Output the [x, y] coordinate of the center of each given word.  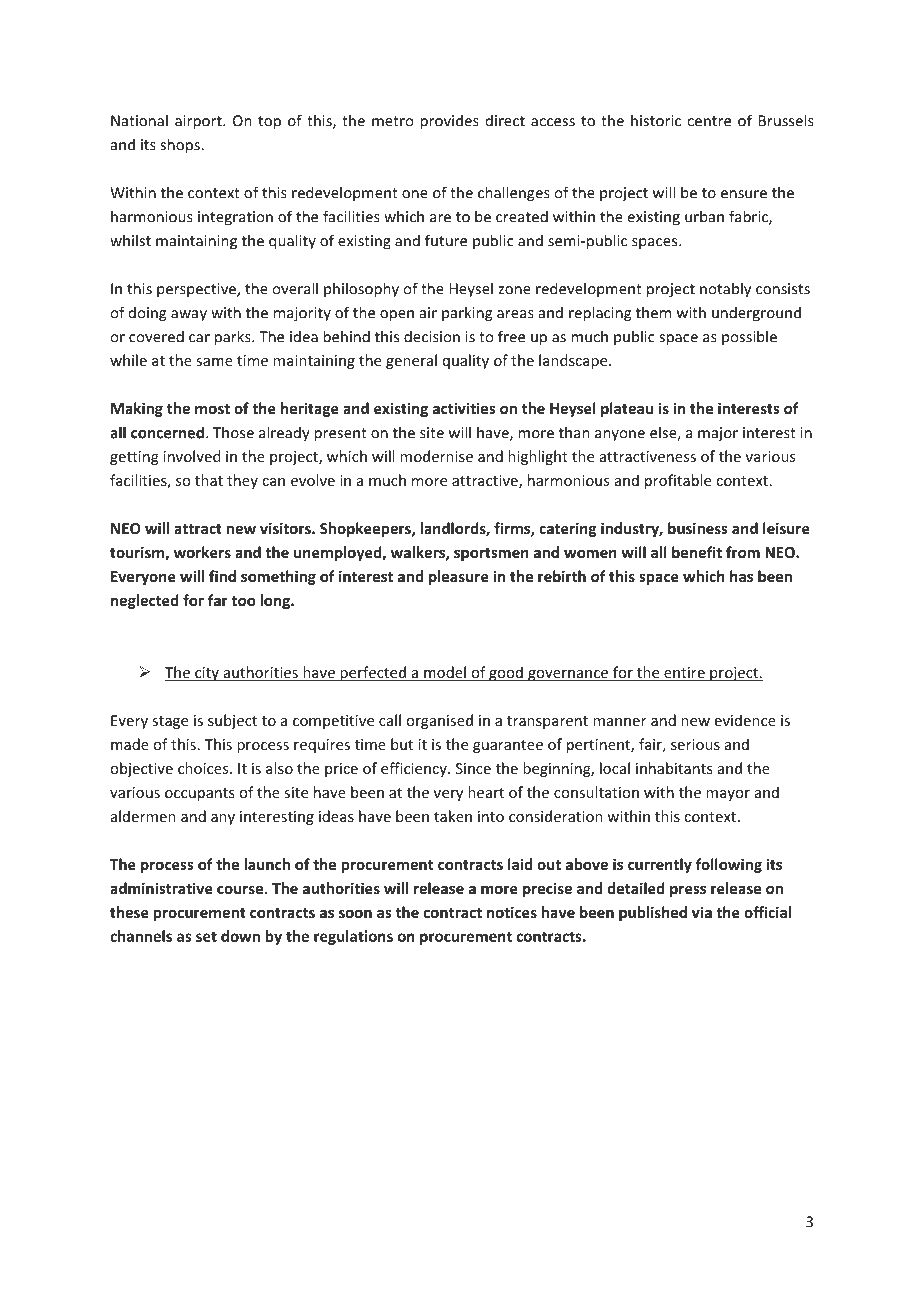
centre [709, 121]
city [207, 674]
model [445, 673]
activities [464, 408]
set [206, 936]
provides [449, 122]
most [212, 409]
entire [684, 674]
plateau [627, 409]
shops [181, 146]
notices [512, 912]
